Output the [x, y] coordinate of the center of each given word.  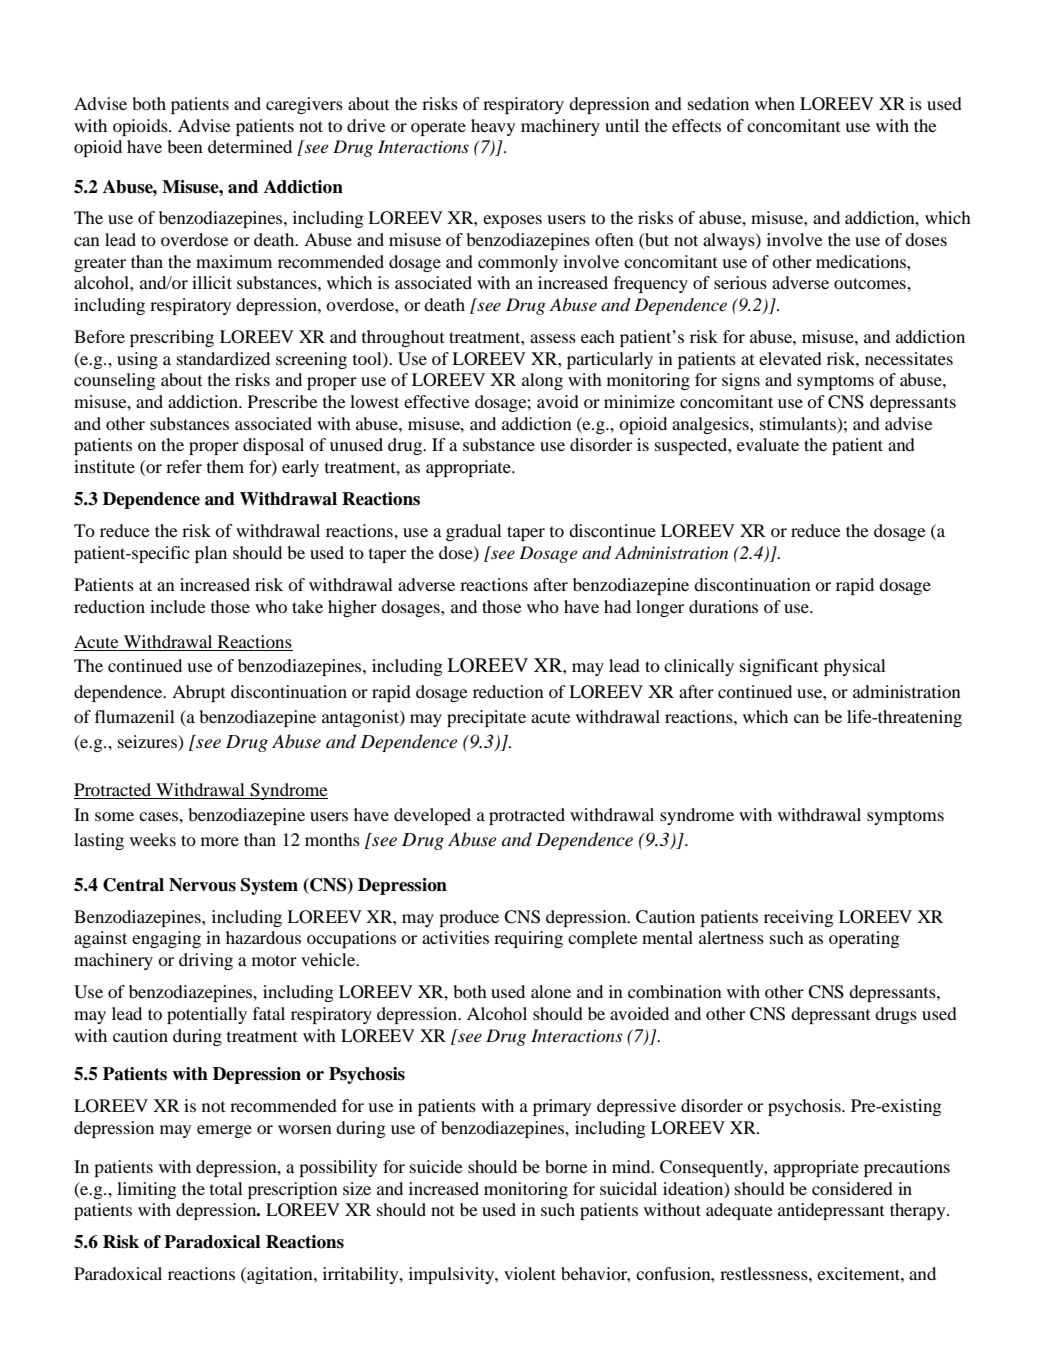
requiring [528, 939]
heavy [493, 127]
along [542, 381]
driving [206, 961]
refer [184, 466]
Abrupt [198, 693]
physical [855, 667]
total [226, 1188]
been [185, 146]
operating [864, 939]
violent [530, 1273]
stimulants [799, 425]
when [775, 103]
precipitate [486, 718]
